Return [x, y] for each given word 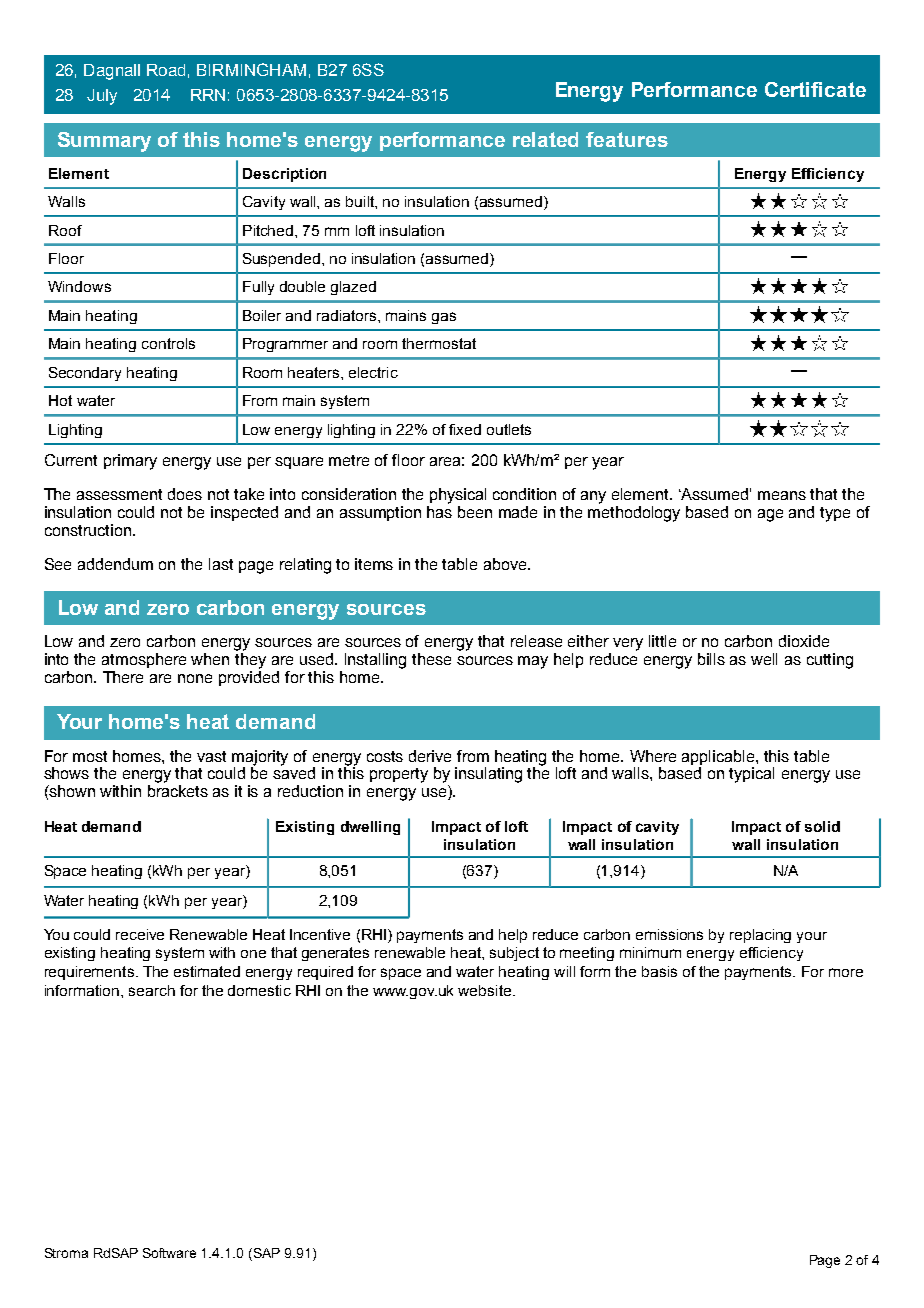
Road [166, 70]
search [152, 990]
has [439, 512]
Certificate [815, 89]
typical [751, 775]
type [835, 514]
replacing [760, 936]
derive [430, 756]
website [486, 990]
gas [444, 318]
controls [168, 343]
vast [211, 756]
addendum [115, 564]
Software [169, 1253]
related [545, 139]
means [782, 495]
